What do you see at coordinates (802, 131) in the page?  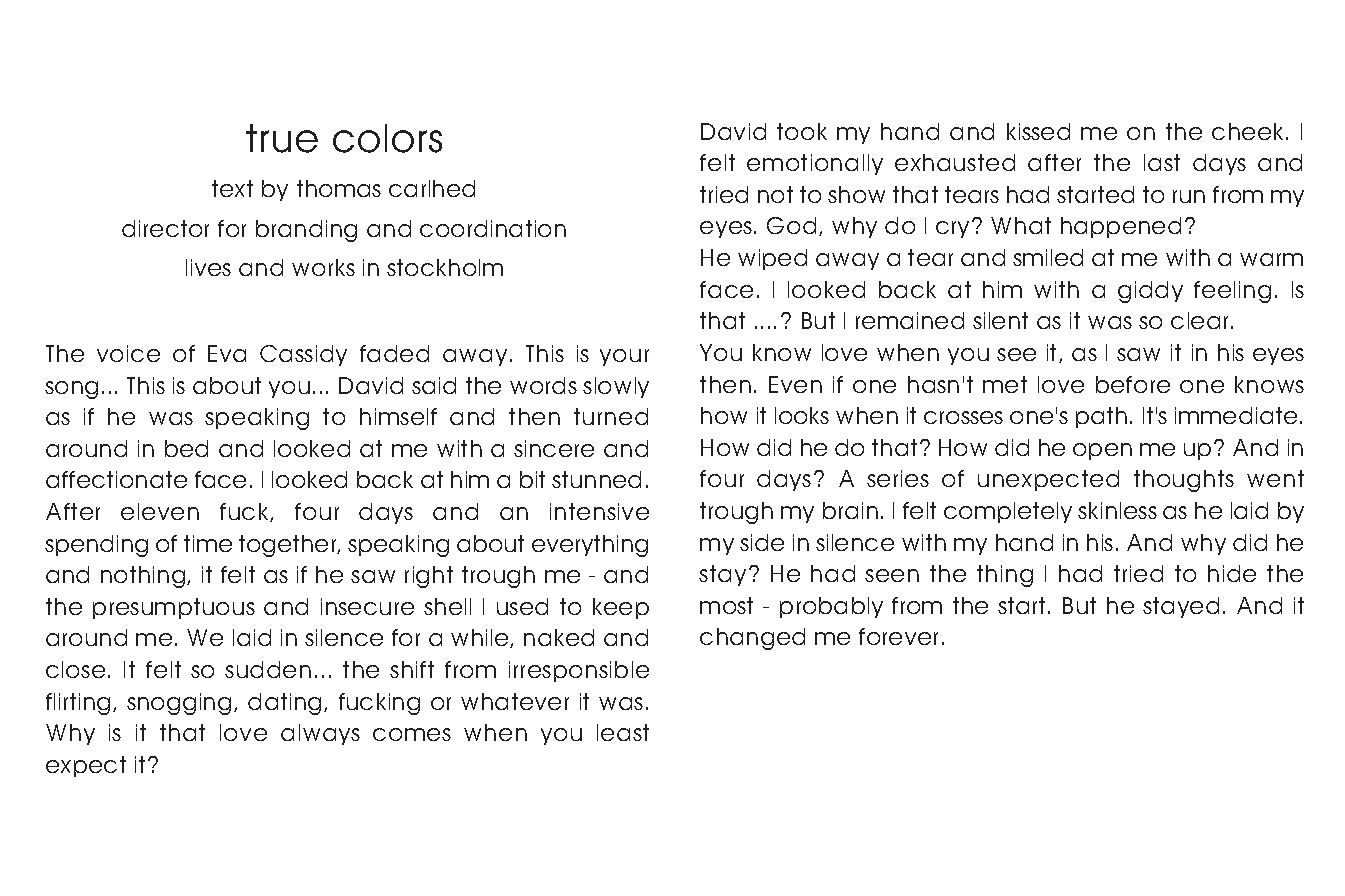 I see `took` at bounding box center [802, 131].
